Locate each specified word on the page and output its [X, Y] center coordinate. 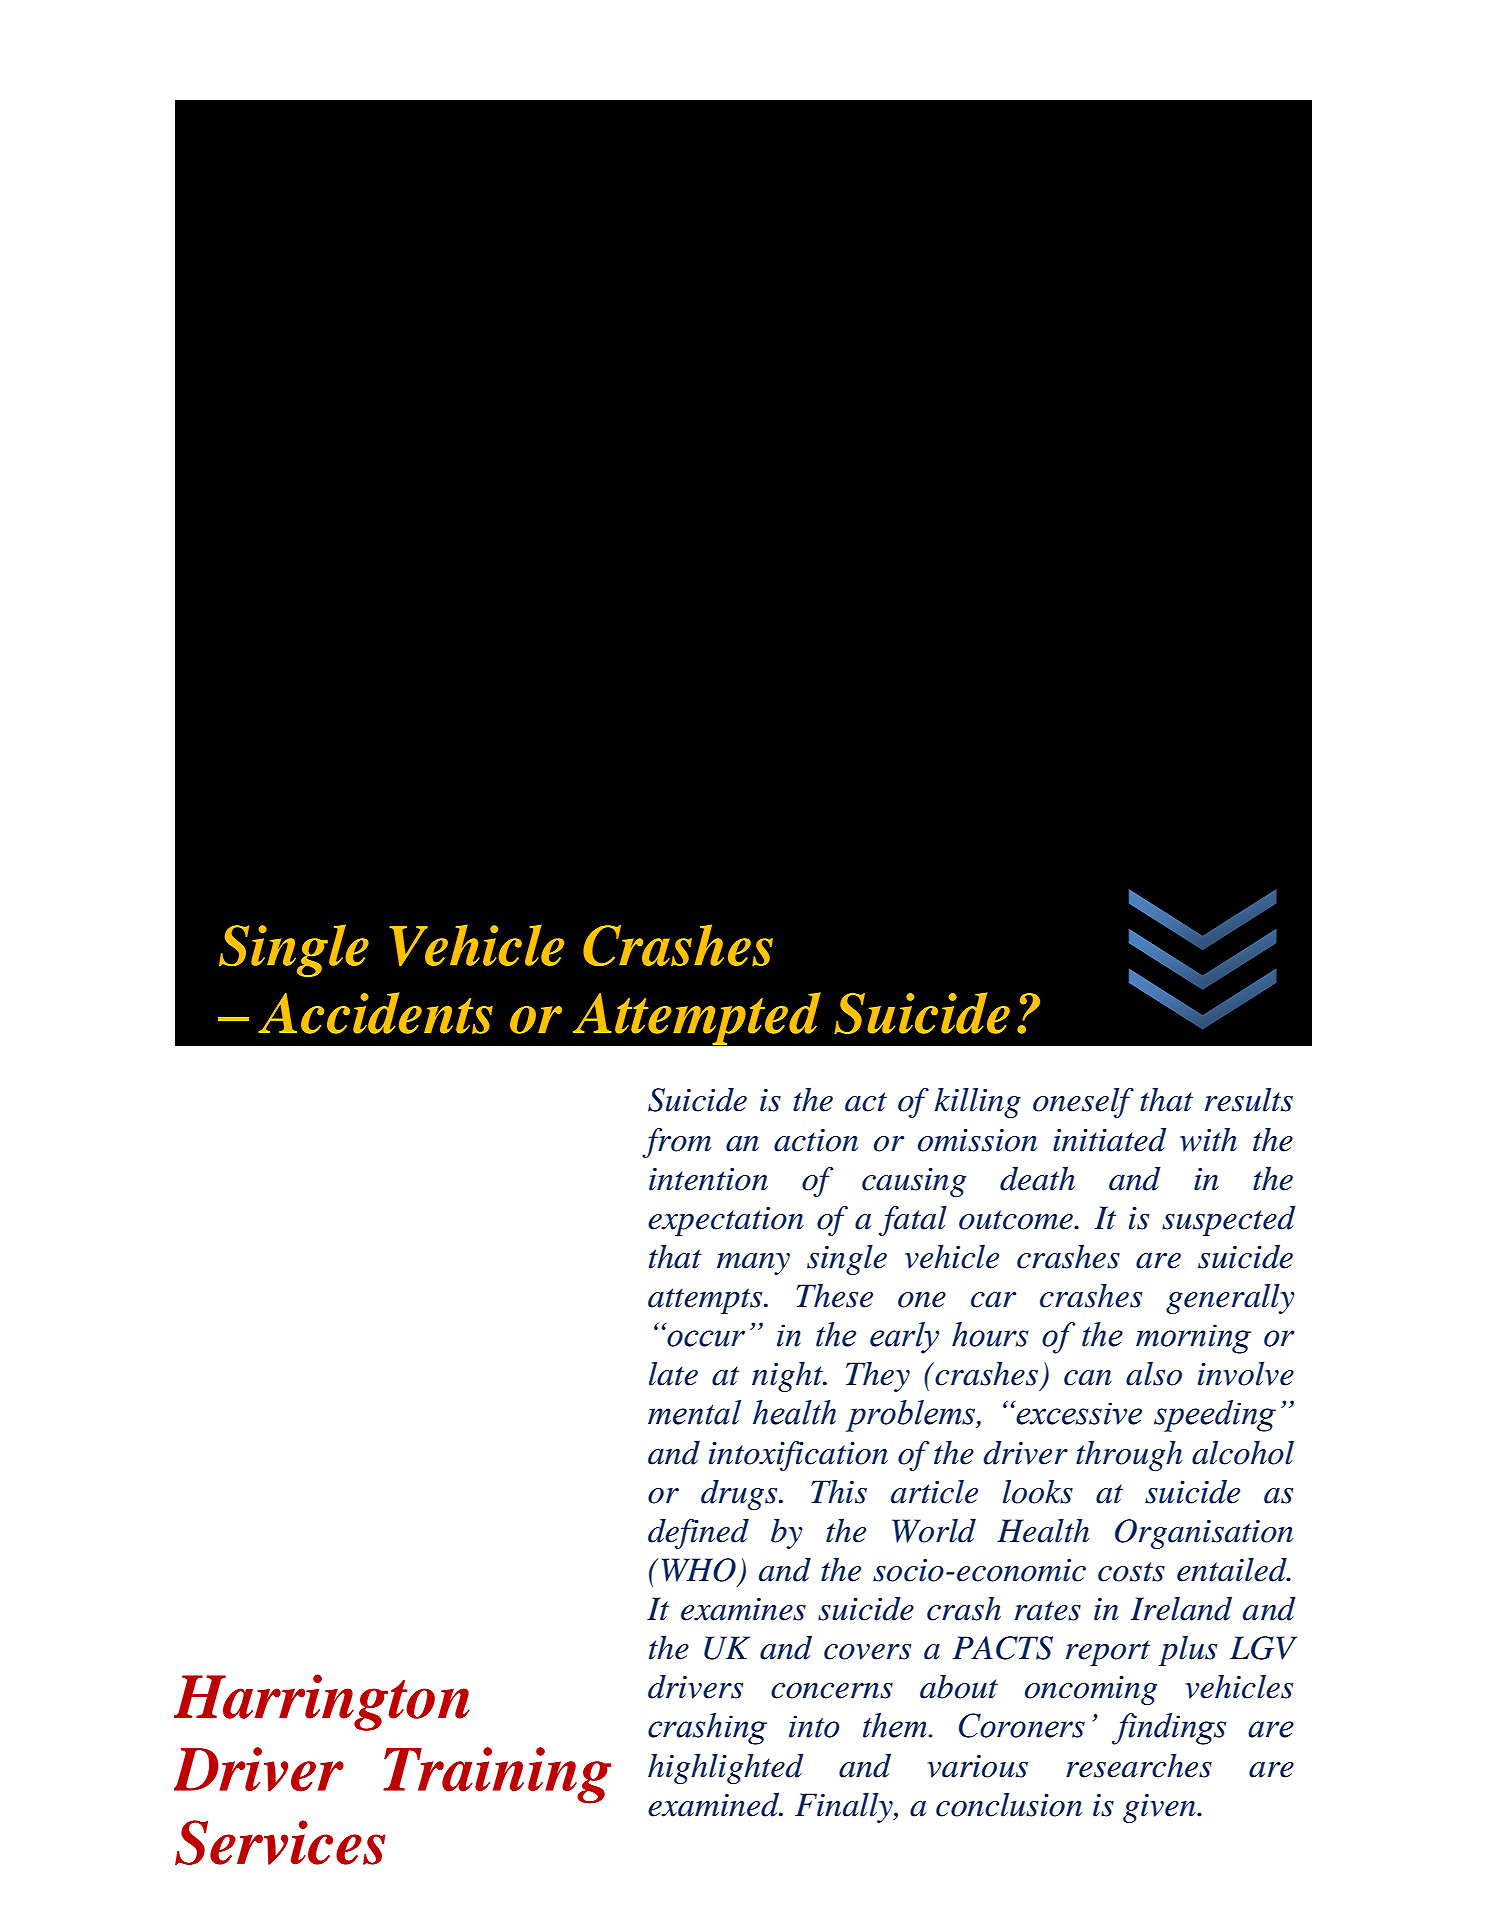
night [788, 1377]
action [816, 1140]
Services [280, 1842]
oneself [1083, 1103]
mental [694, 1412]
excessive [1078, 1413]
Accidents [375, 1013]
